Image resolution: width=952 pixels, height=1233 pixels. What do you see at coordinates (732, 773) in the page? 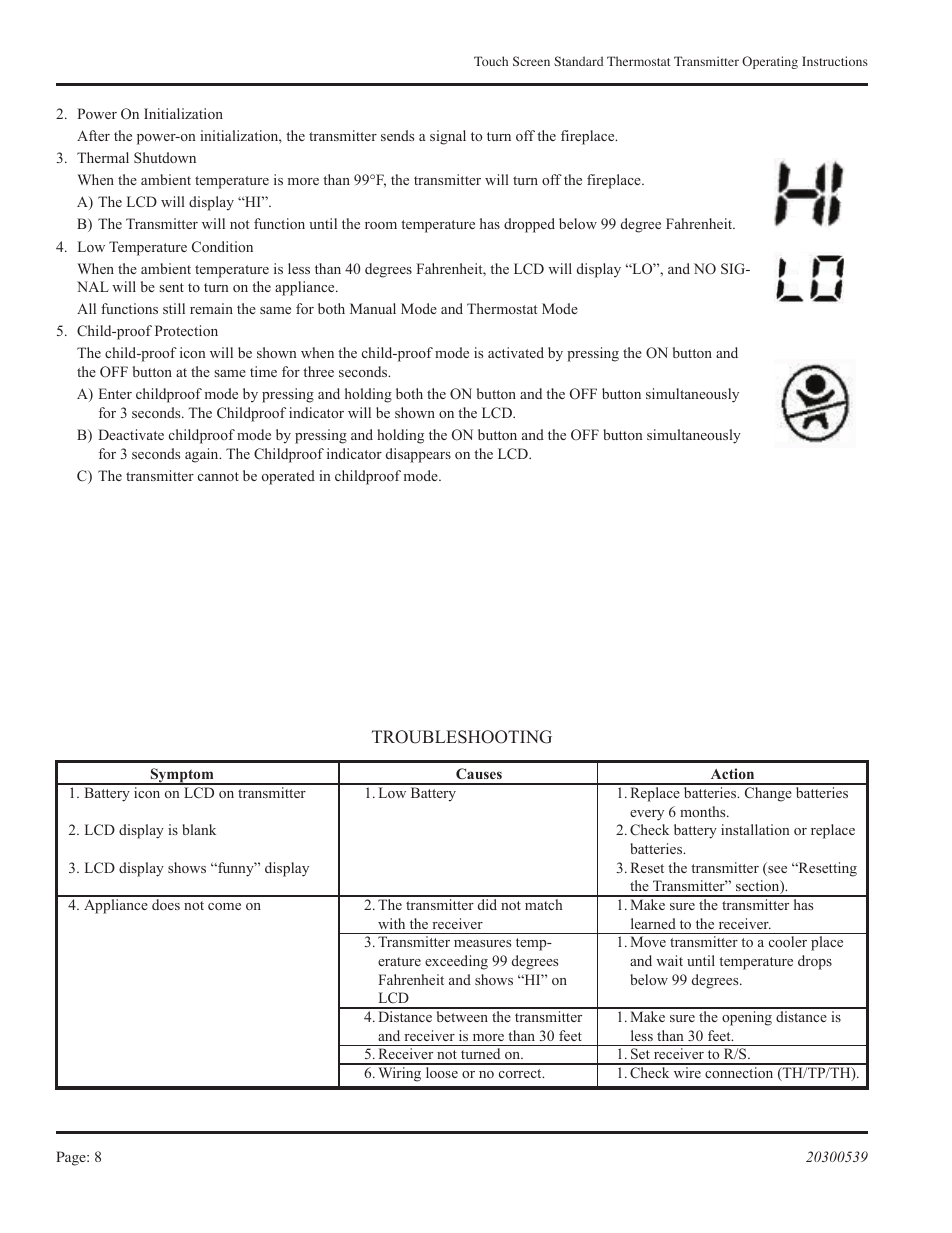
I see `Action` at bounding box center [732, 773].
